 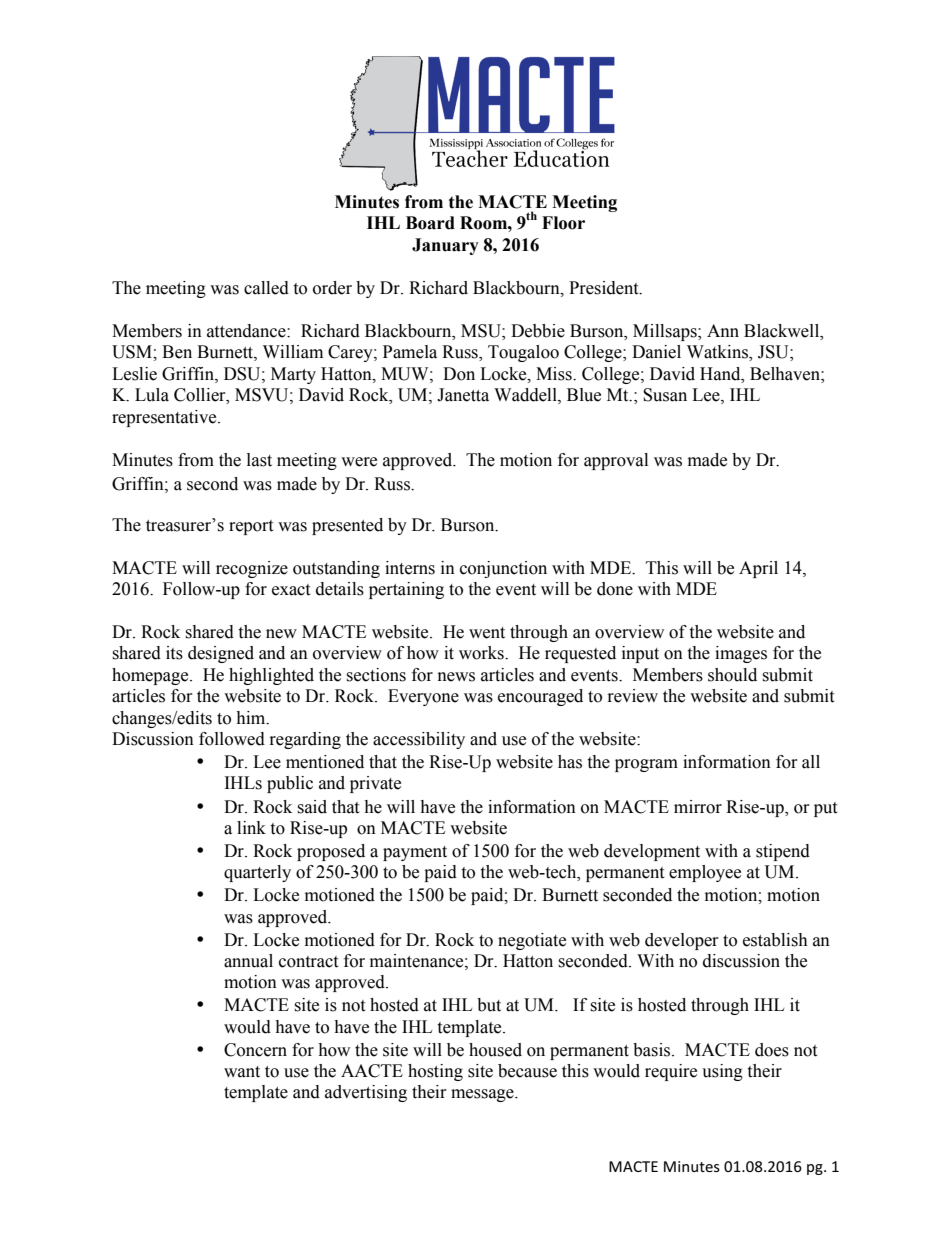 I want to click on conjunction, so click(x=503, y=569).
